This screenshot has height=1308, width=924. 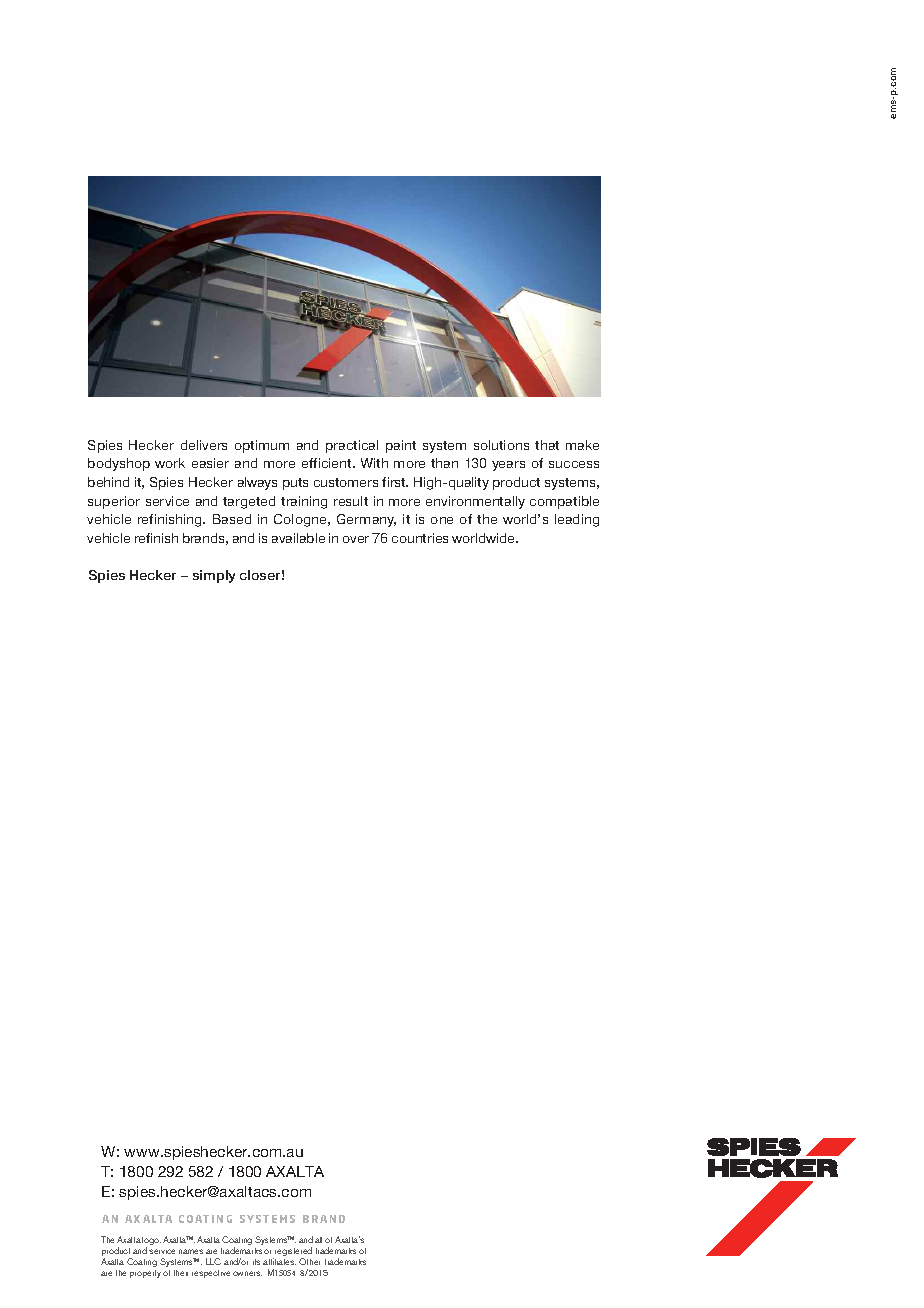 I want to click on Other, so click(x=309, y=1261).
